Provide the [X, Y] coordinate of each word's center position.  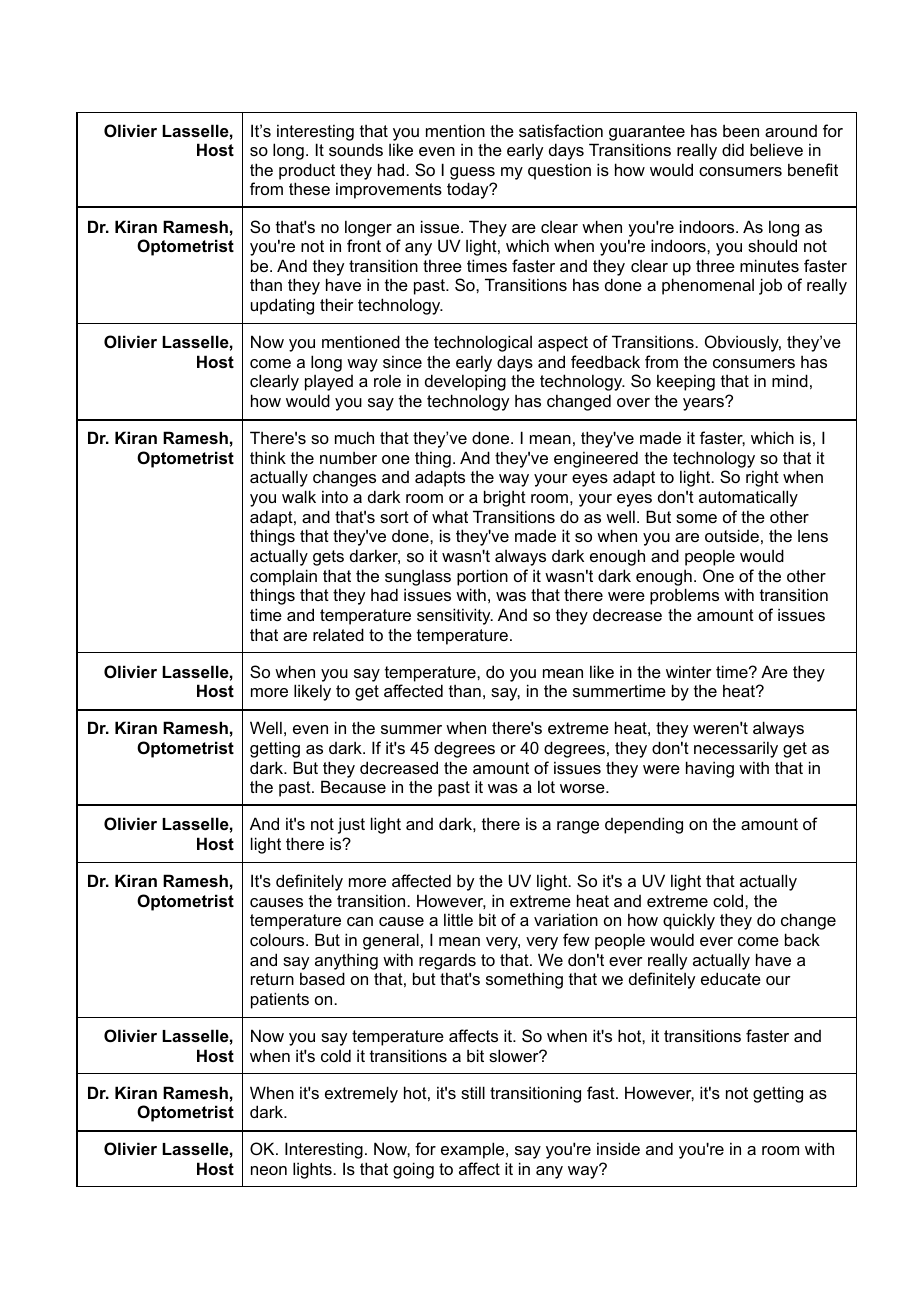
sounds [356, 150]
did [733, 149]
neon [269, 1170]
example [474, 1150]
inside [618, 1148]
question [559, 171]
